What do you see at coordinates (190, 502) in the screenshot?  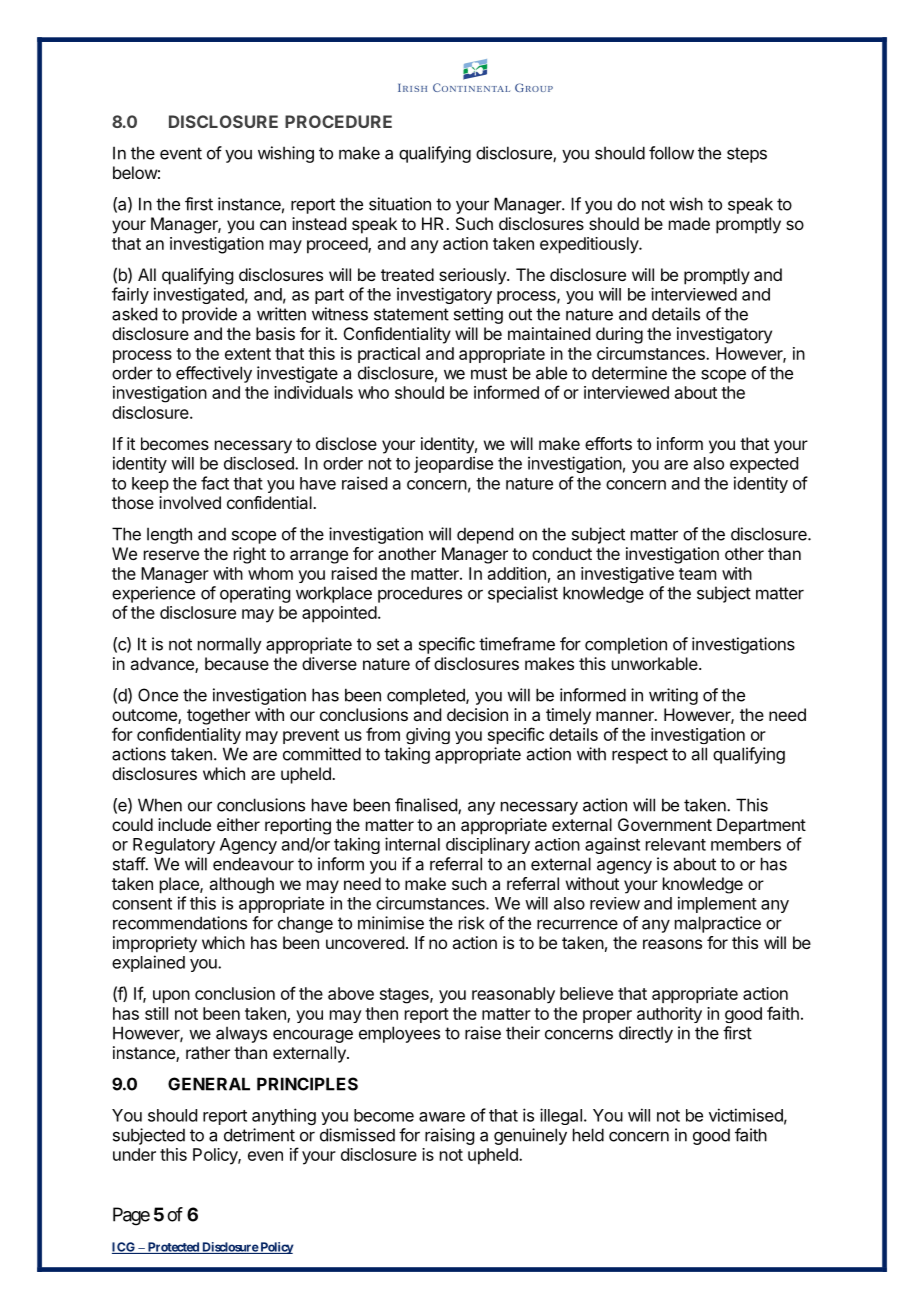 I see `involved` at bounding box center [190, 502].
